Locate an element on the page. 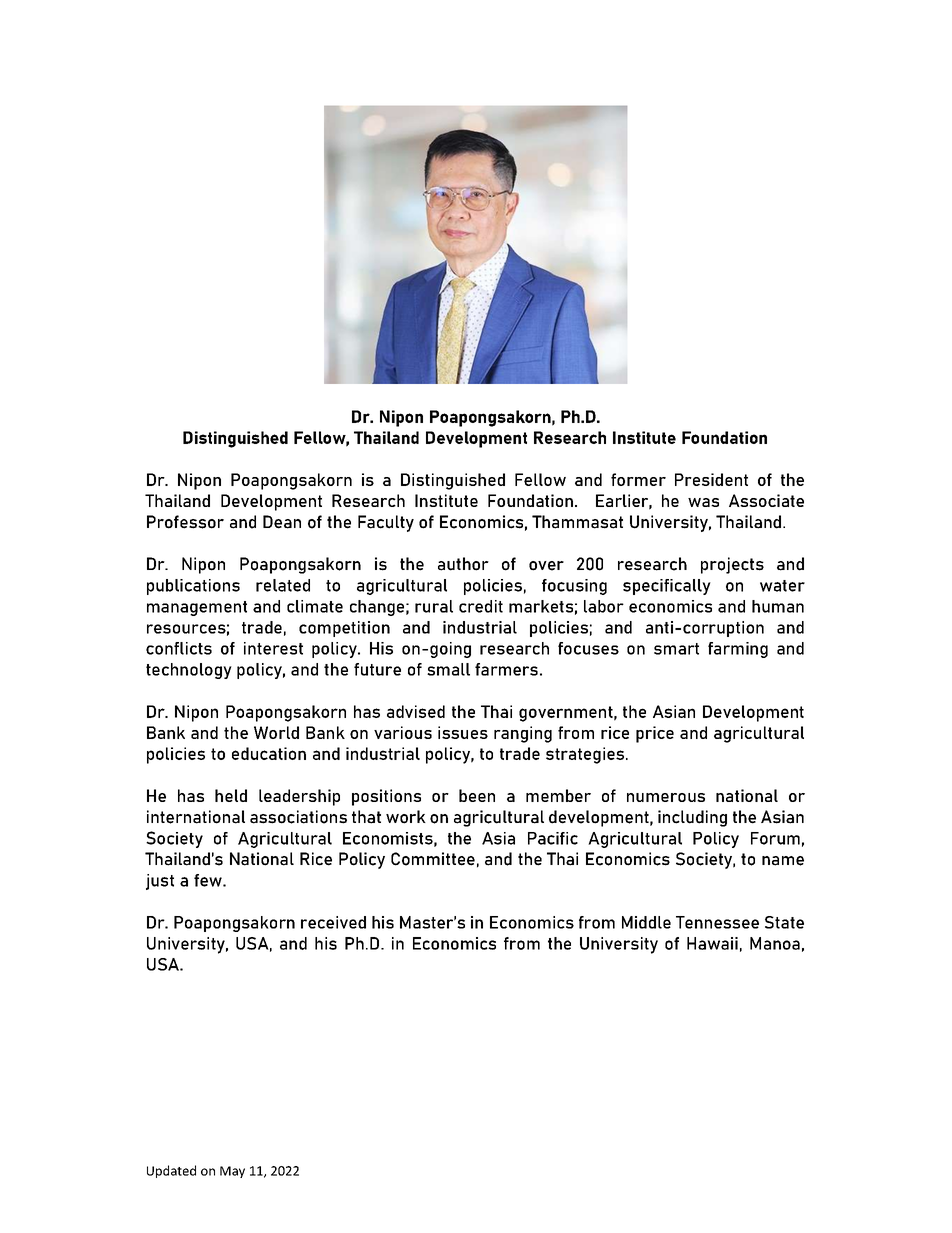  held is located at coordinates (231, 795).
